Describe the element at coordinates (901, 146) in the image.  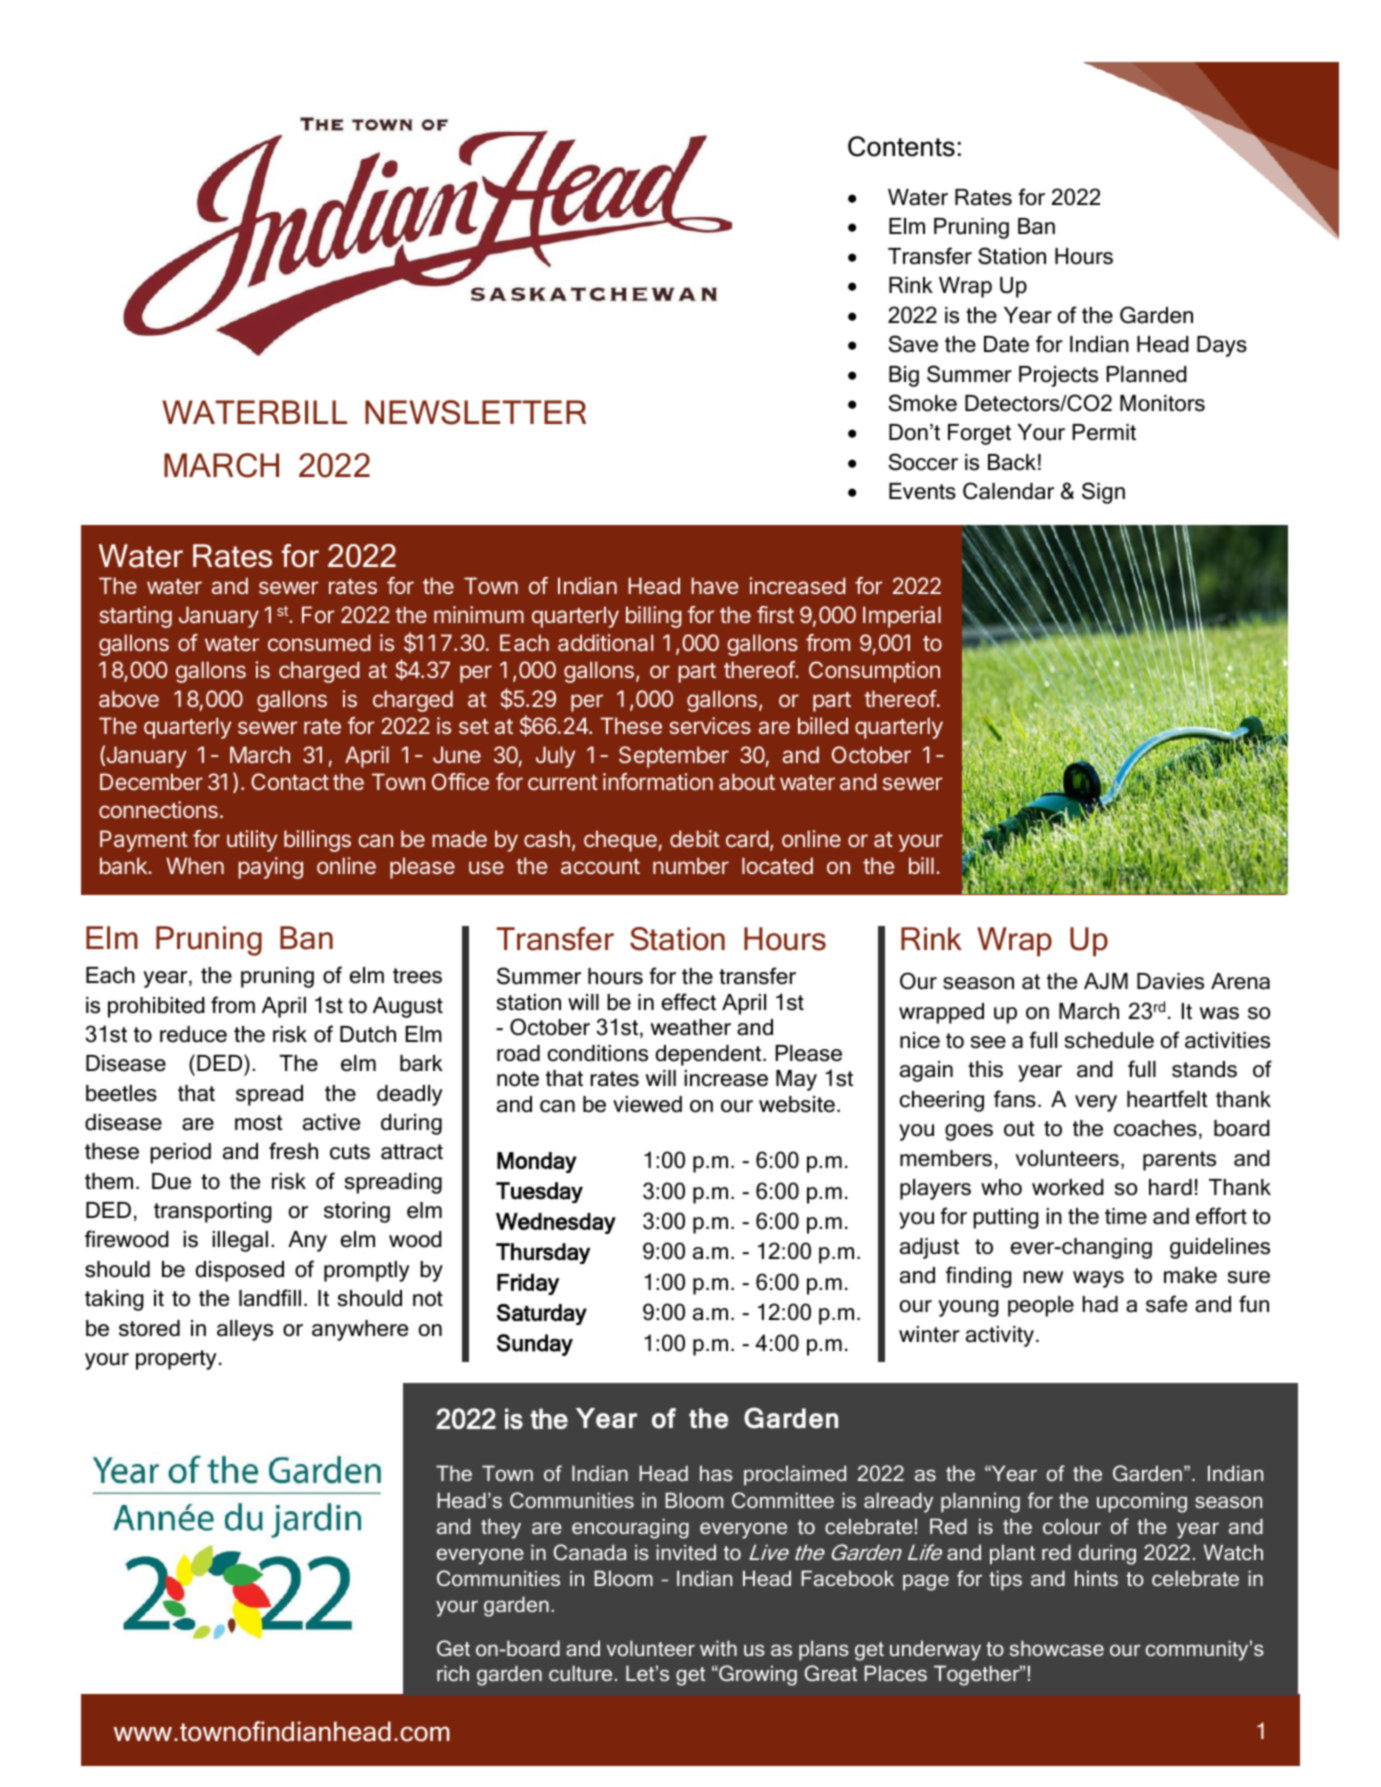
I see `Contents` at that location.
